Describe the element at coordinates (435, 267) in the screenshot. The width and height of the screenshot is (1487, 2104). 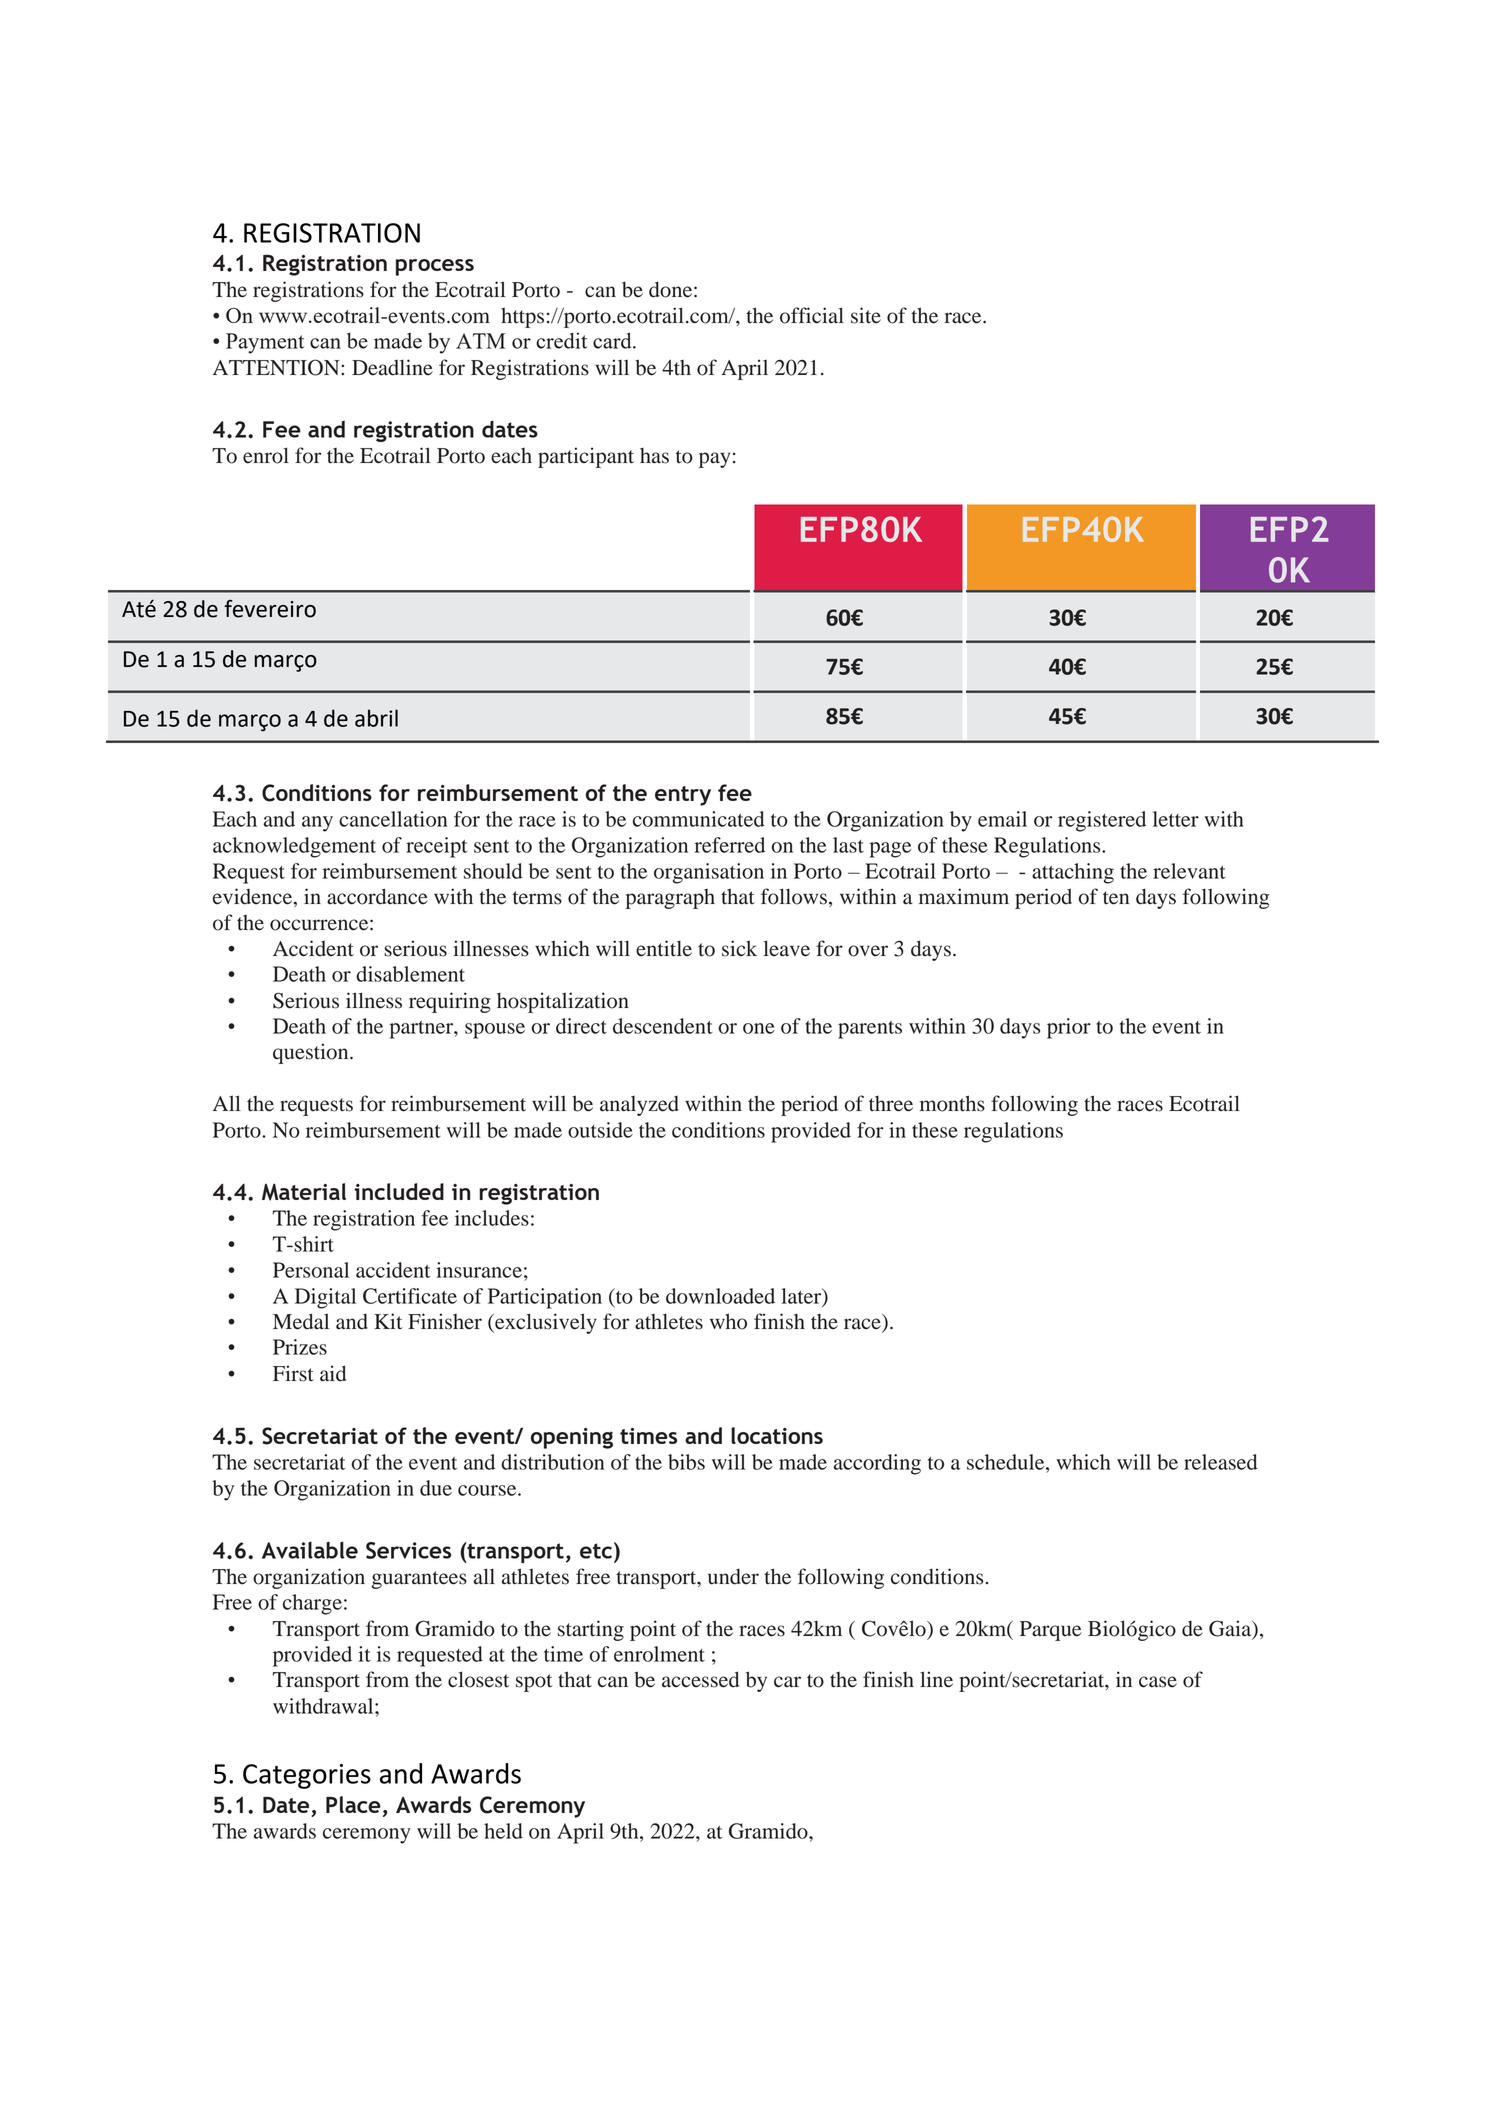
I see `process` at that location.
